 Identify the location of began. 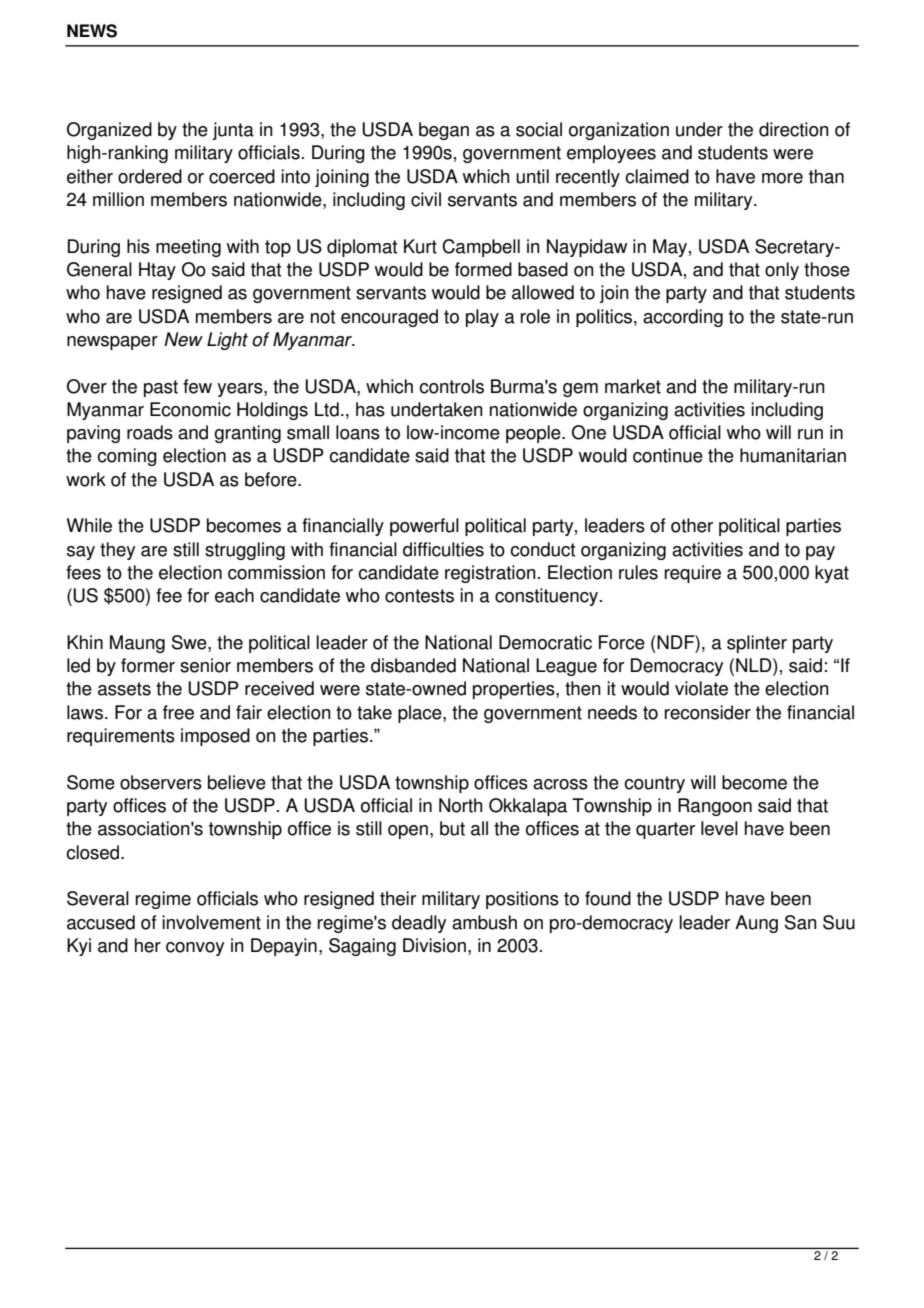
(444, 131).
